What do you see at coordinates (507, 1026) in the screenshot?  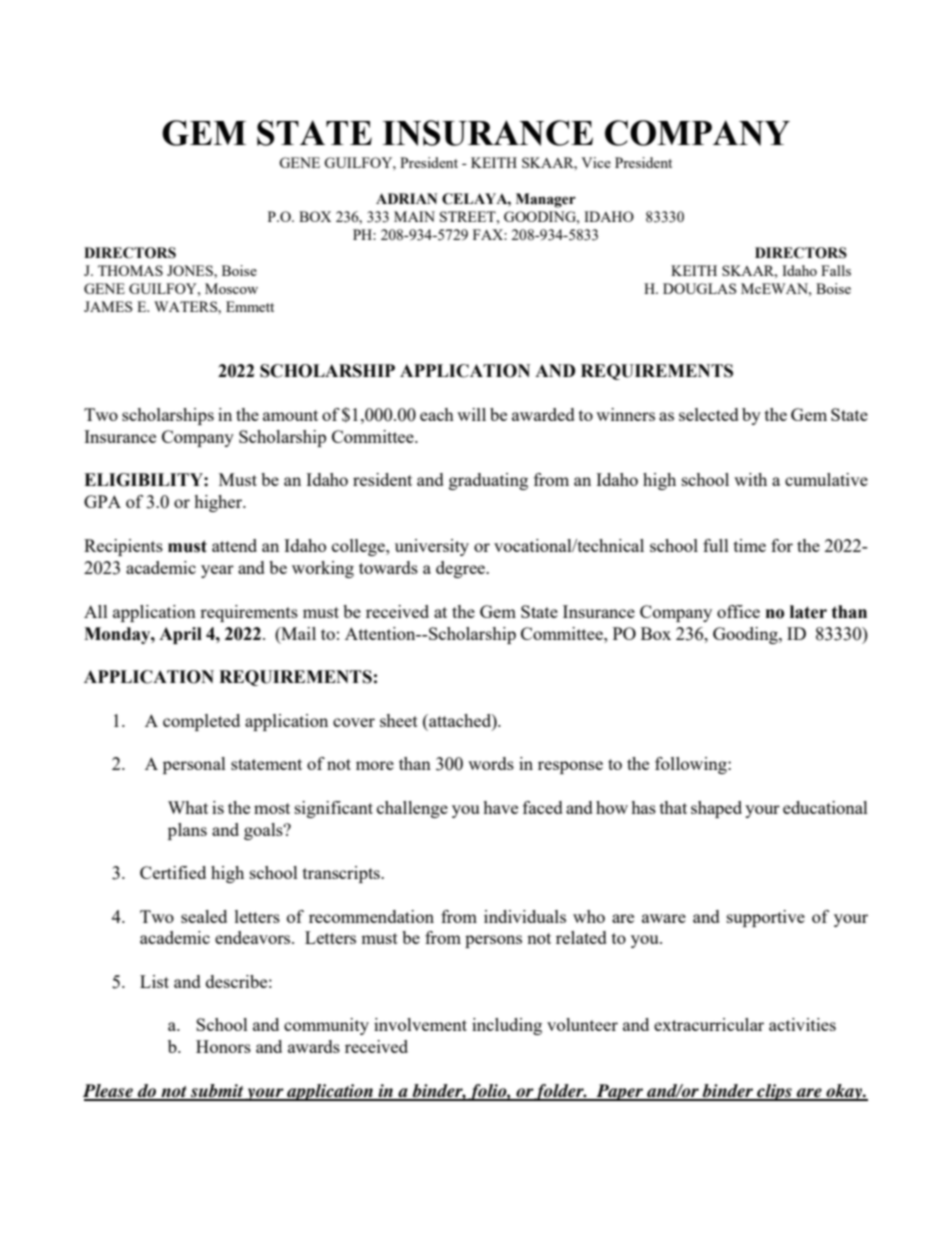 I see `including` at bounding box center [507, 1026].
